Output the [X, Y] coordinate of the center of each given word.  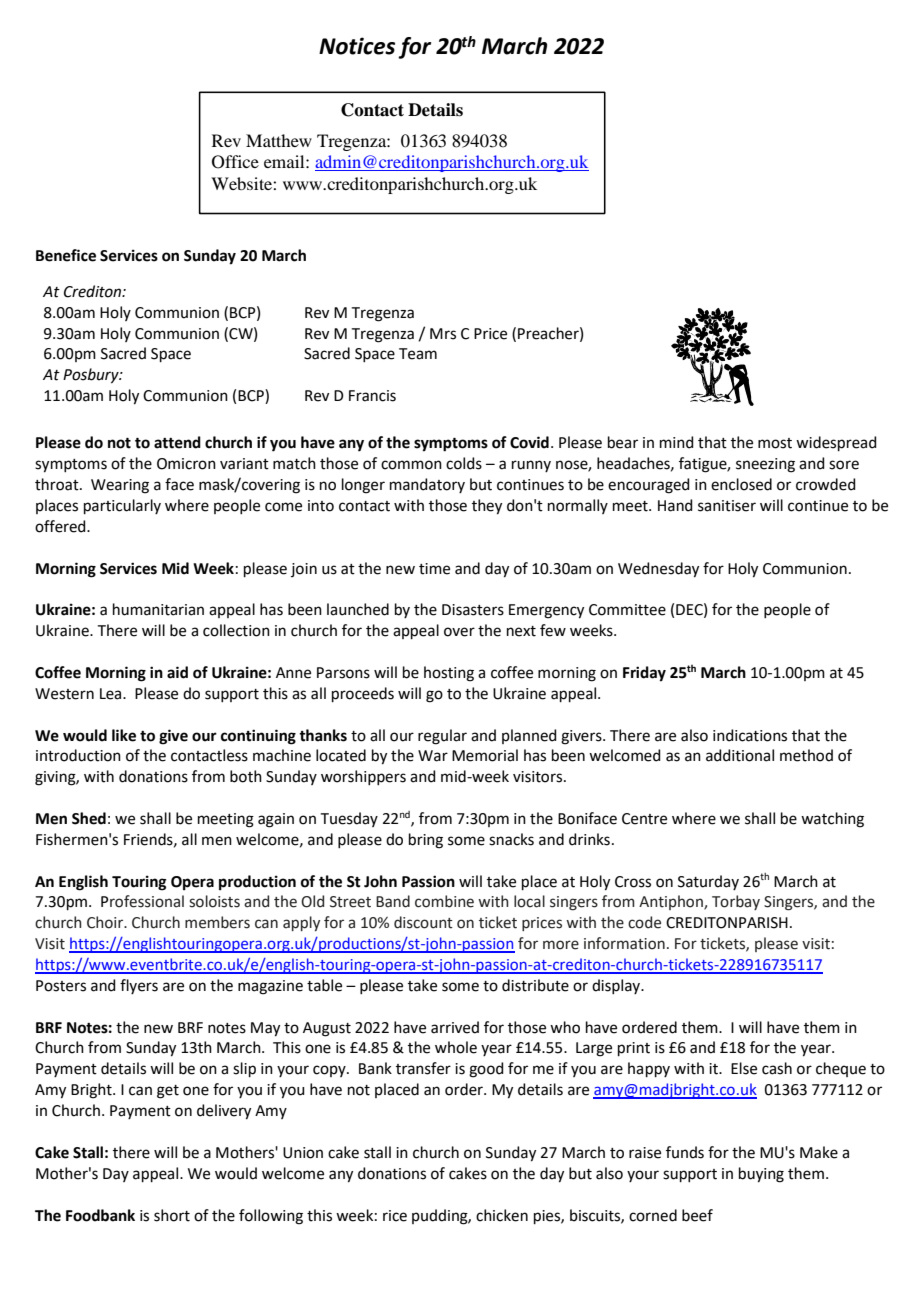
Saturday [708, 882]
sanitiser [727, 506]
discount [423, 922]
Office [235, 162]
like [124, 735]
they [487, 507]
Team [418, 354]
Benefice [66, 255]
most [775, 443]
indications [750, 735]
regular [442, 737]
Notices [357, 46]
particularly [122, 506]
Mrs [443, 334]
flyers [139, 986]
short [172, 1215]
